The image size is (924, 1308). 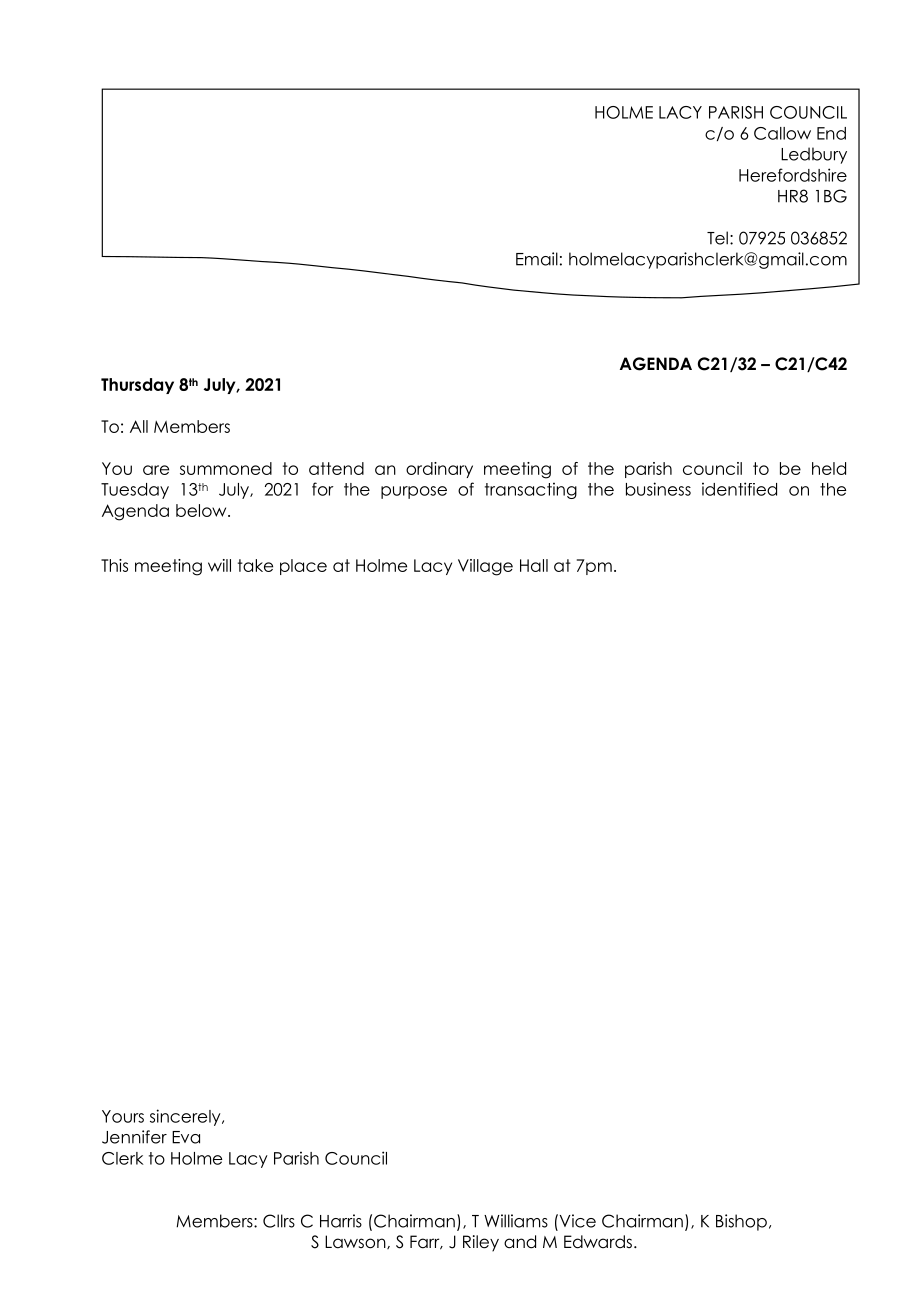 I want to click on Thursday, so click(x=137, y=386).
